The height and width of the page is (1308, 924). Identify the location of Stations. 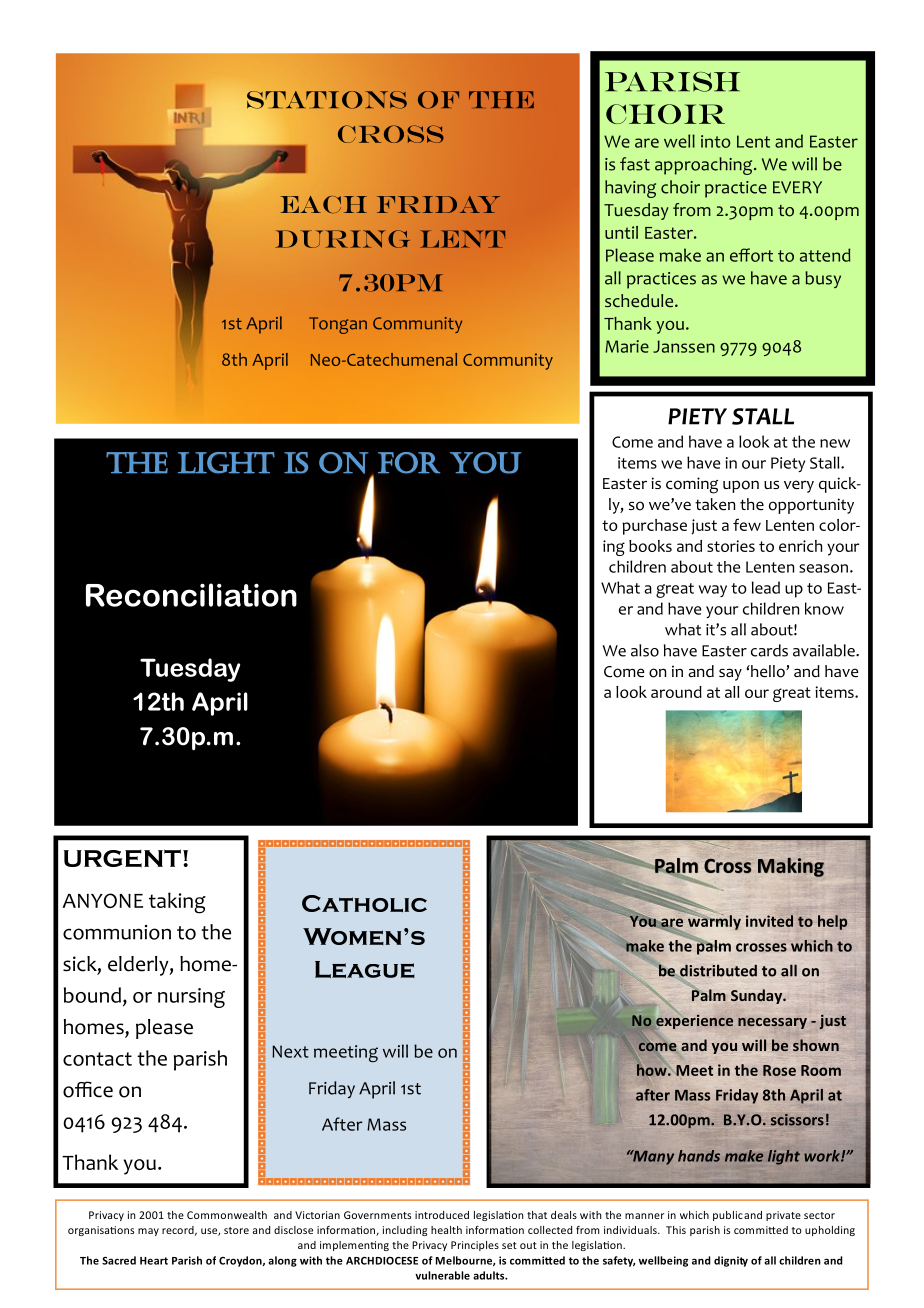
(327, 100).
